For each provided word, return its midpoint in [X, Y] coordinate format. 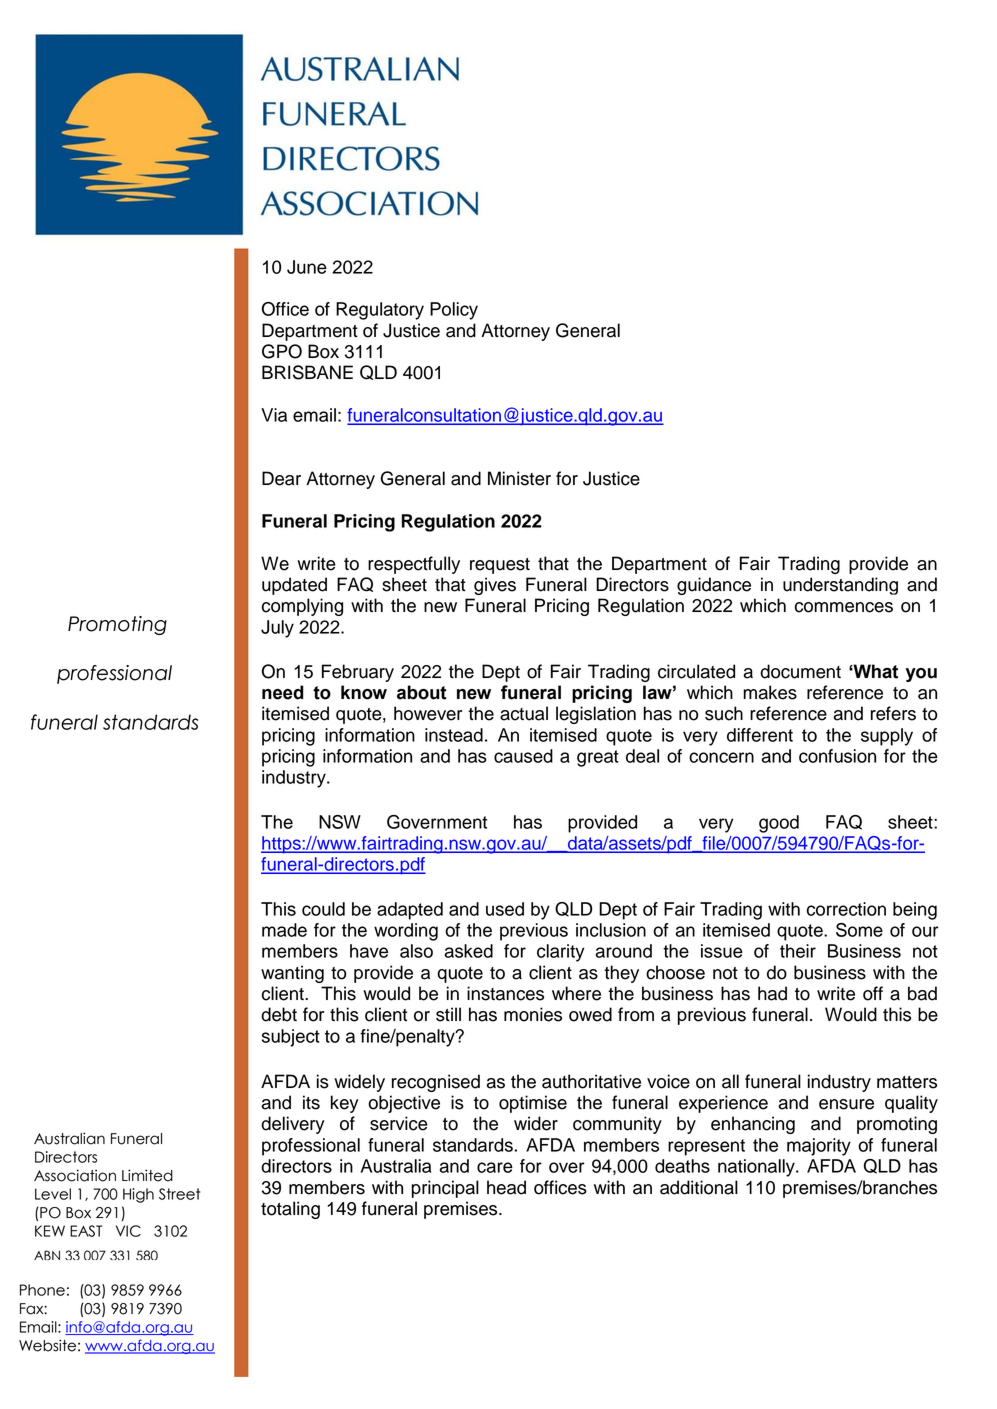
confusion [837, 756]
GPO [282, 351]
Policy [454, 311]
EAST [86, 1231]
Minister [519, 478]
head [506, 1187]
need [282, 692]
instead [454, 735]
